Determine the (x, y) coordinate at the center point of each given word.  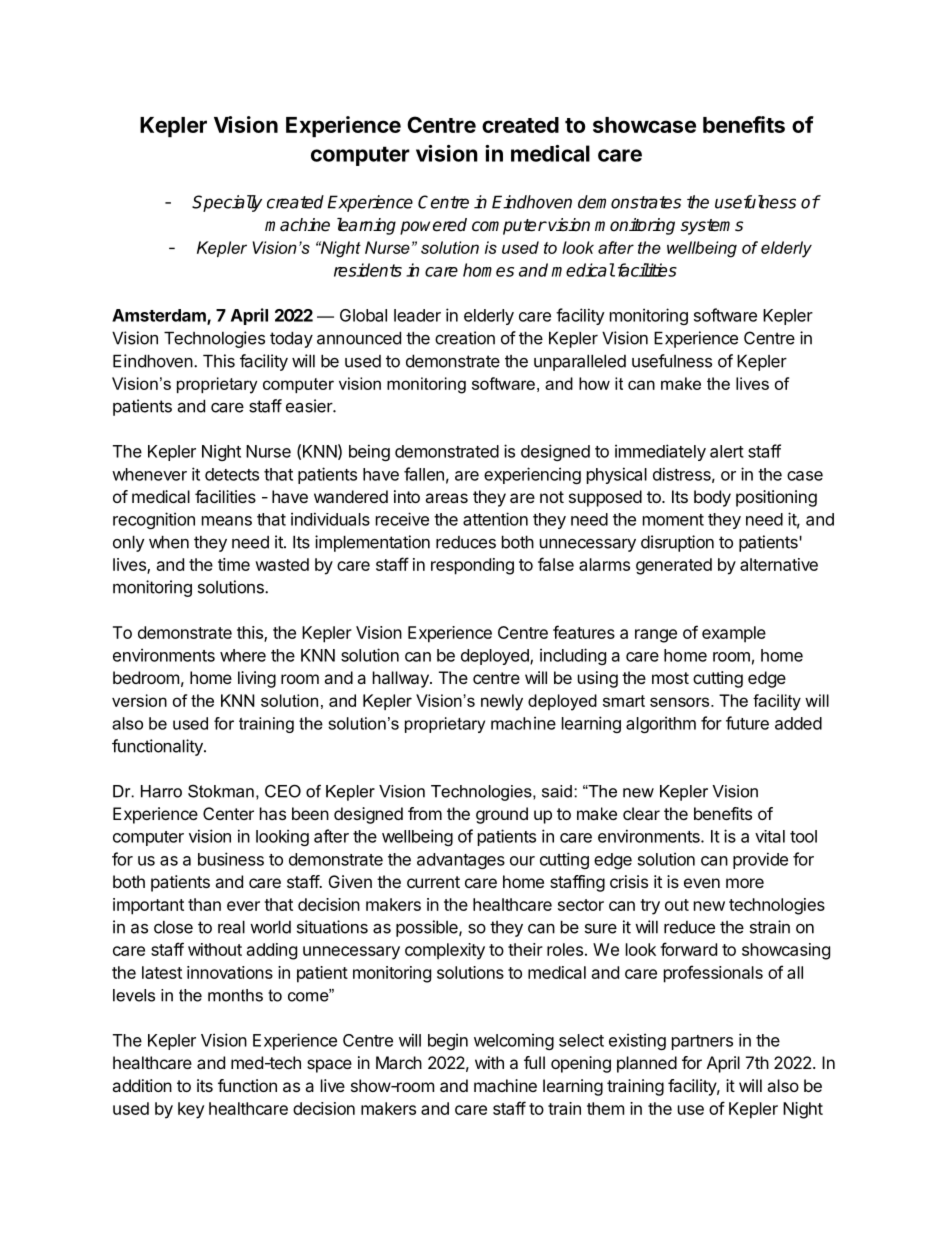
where (243, 655)
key (191, 1110)
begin (448, 1041)
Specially (227, 203)
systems (712, 227)
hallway (402, 679)
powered (433, 226)
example (734, 634)
